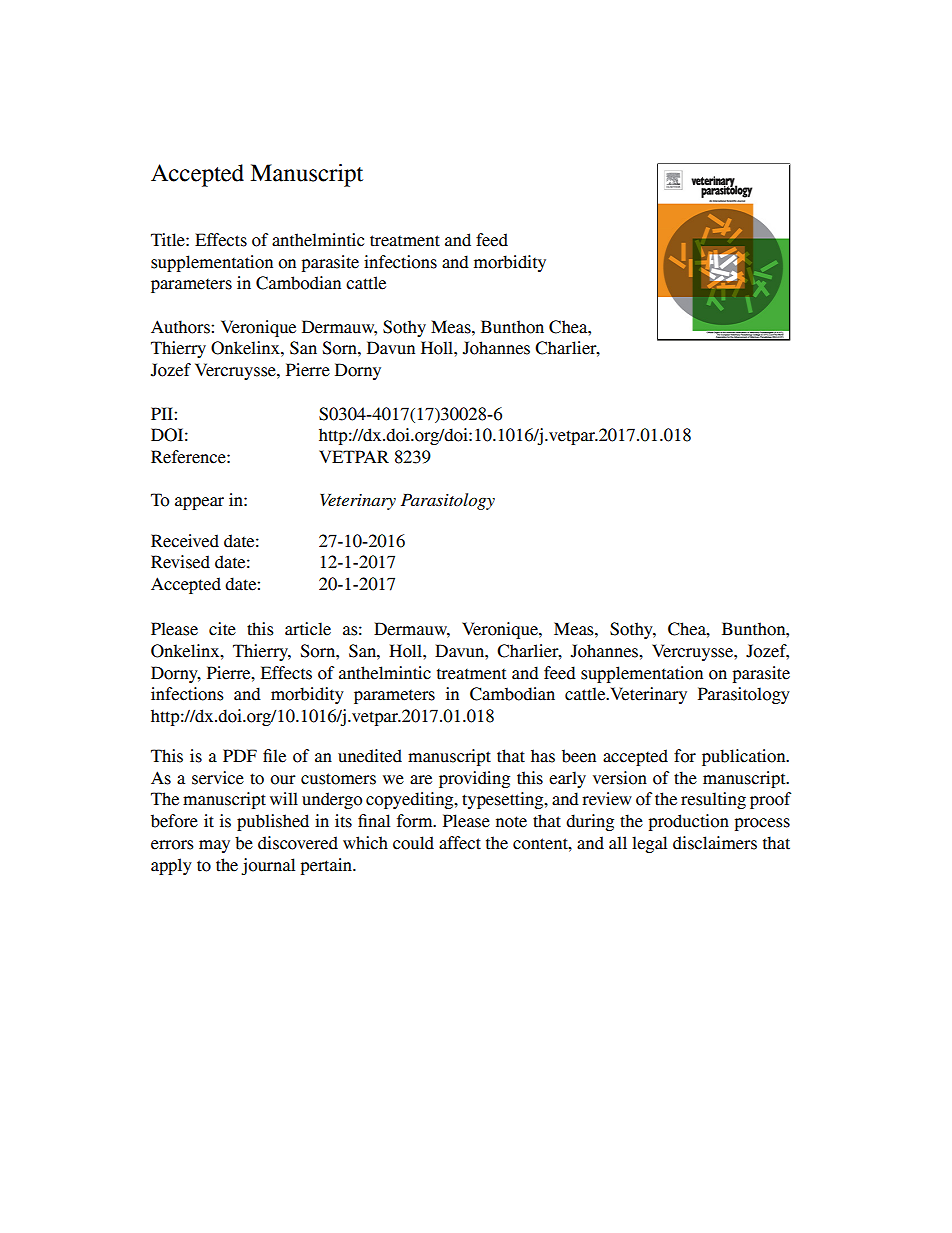  I want to click on article, so click(308, 629).
